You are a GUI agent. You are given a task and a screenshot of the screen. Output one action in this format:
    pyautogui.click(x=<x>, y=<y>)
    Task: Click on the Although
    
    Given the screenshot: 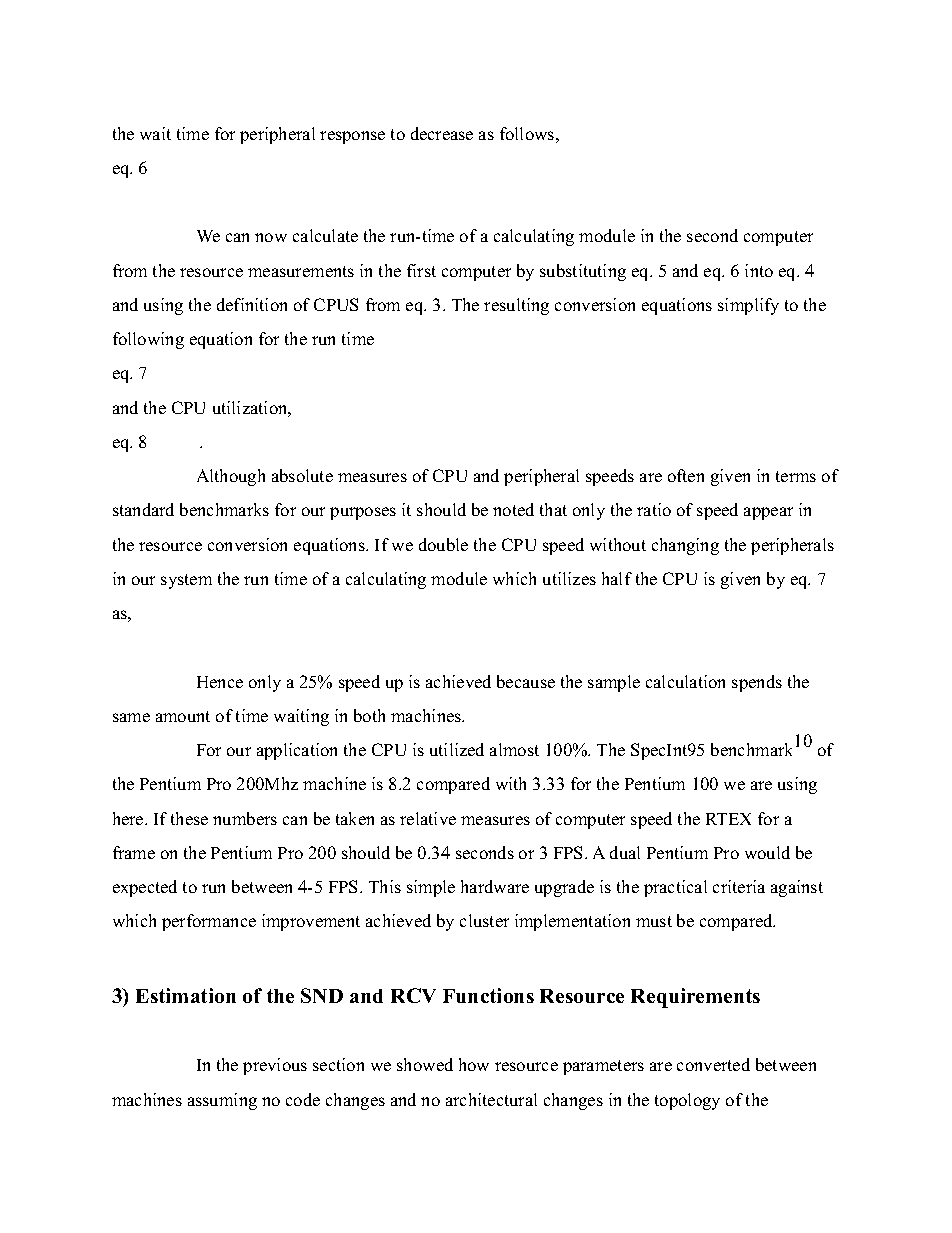 What is the action you would take?
    pyautogui.click(x=231, y=477)
